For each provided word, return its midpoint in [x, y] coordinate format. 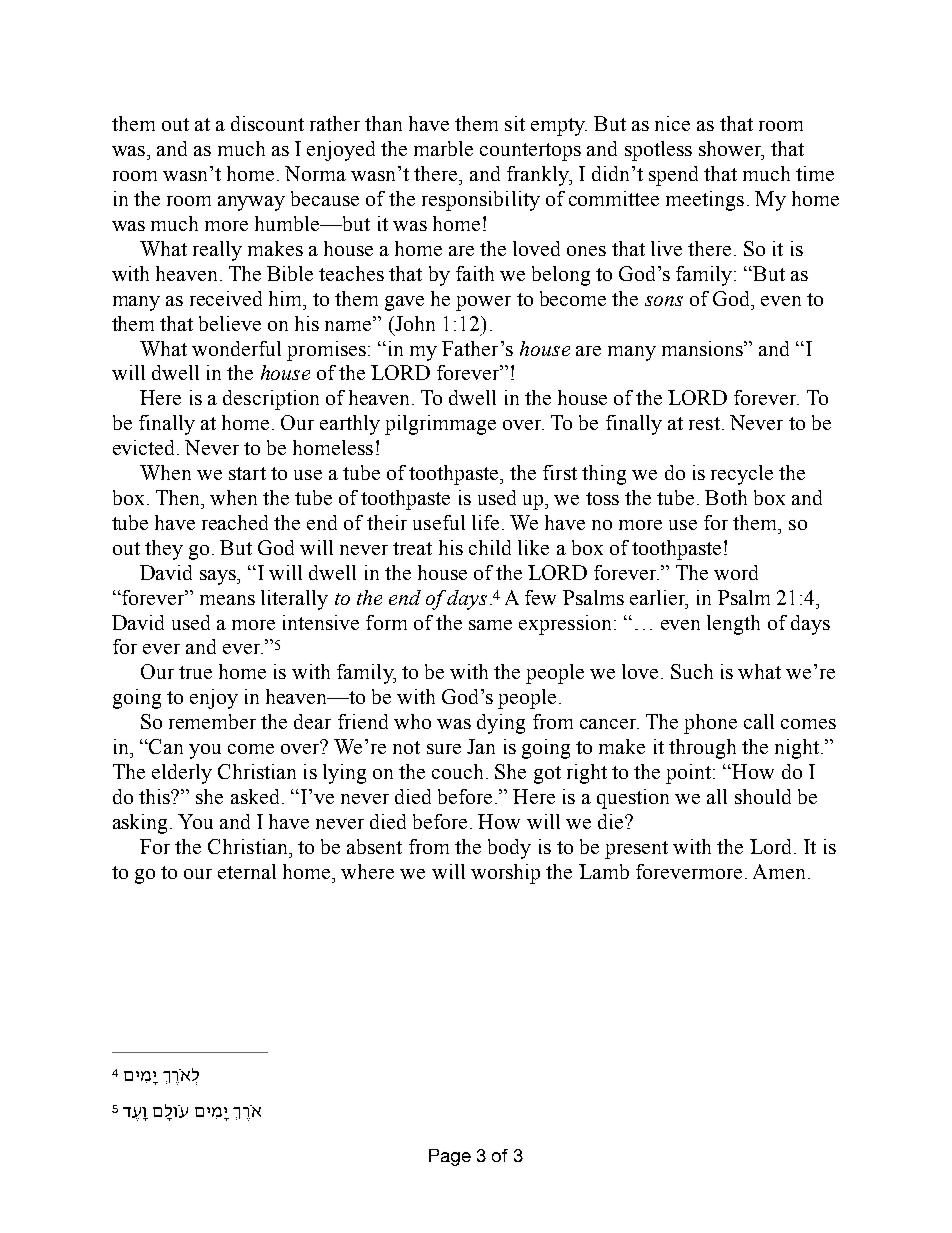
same [490, 625]
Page [450, 1157]
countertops [530, 152]
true [195, 672]
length [733, 625]
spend [673, 176]
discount [267, 123]
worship [505, 874]
